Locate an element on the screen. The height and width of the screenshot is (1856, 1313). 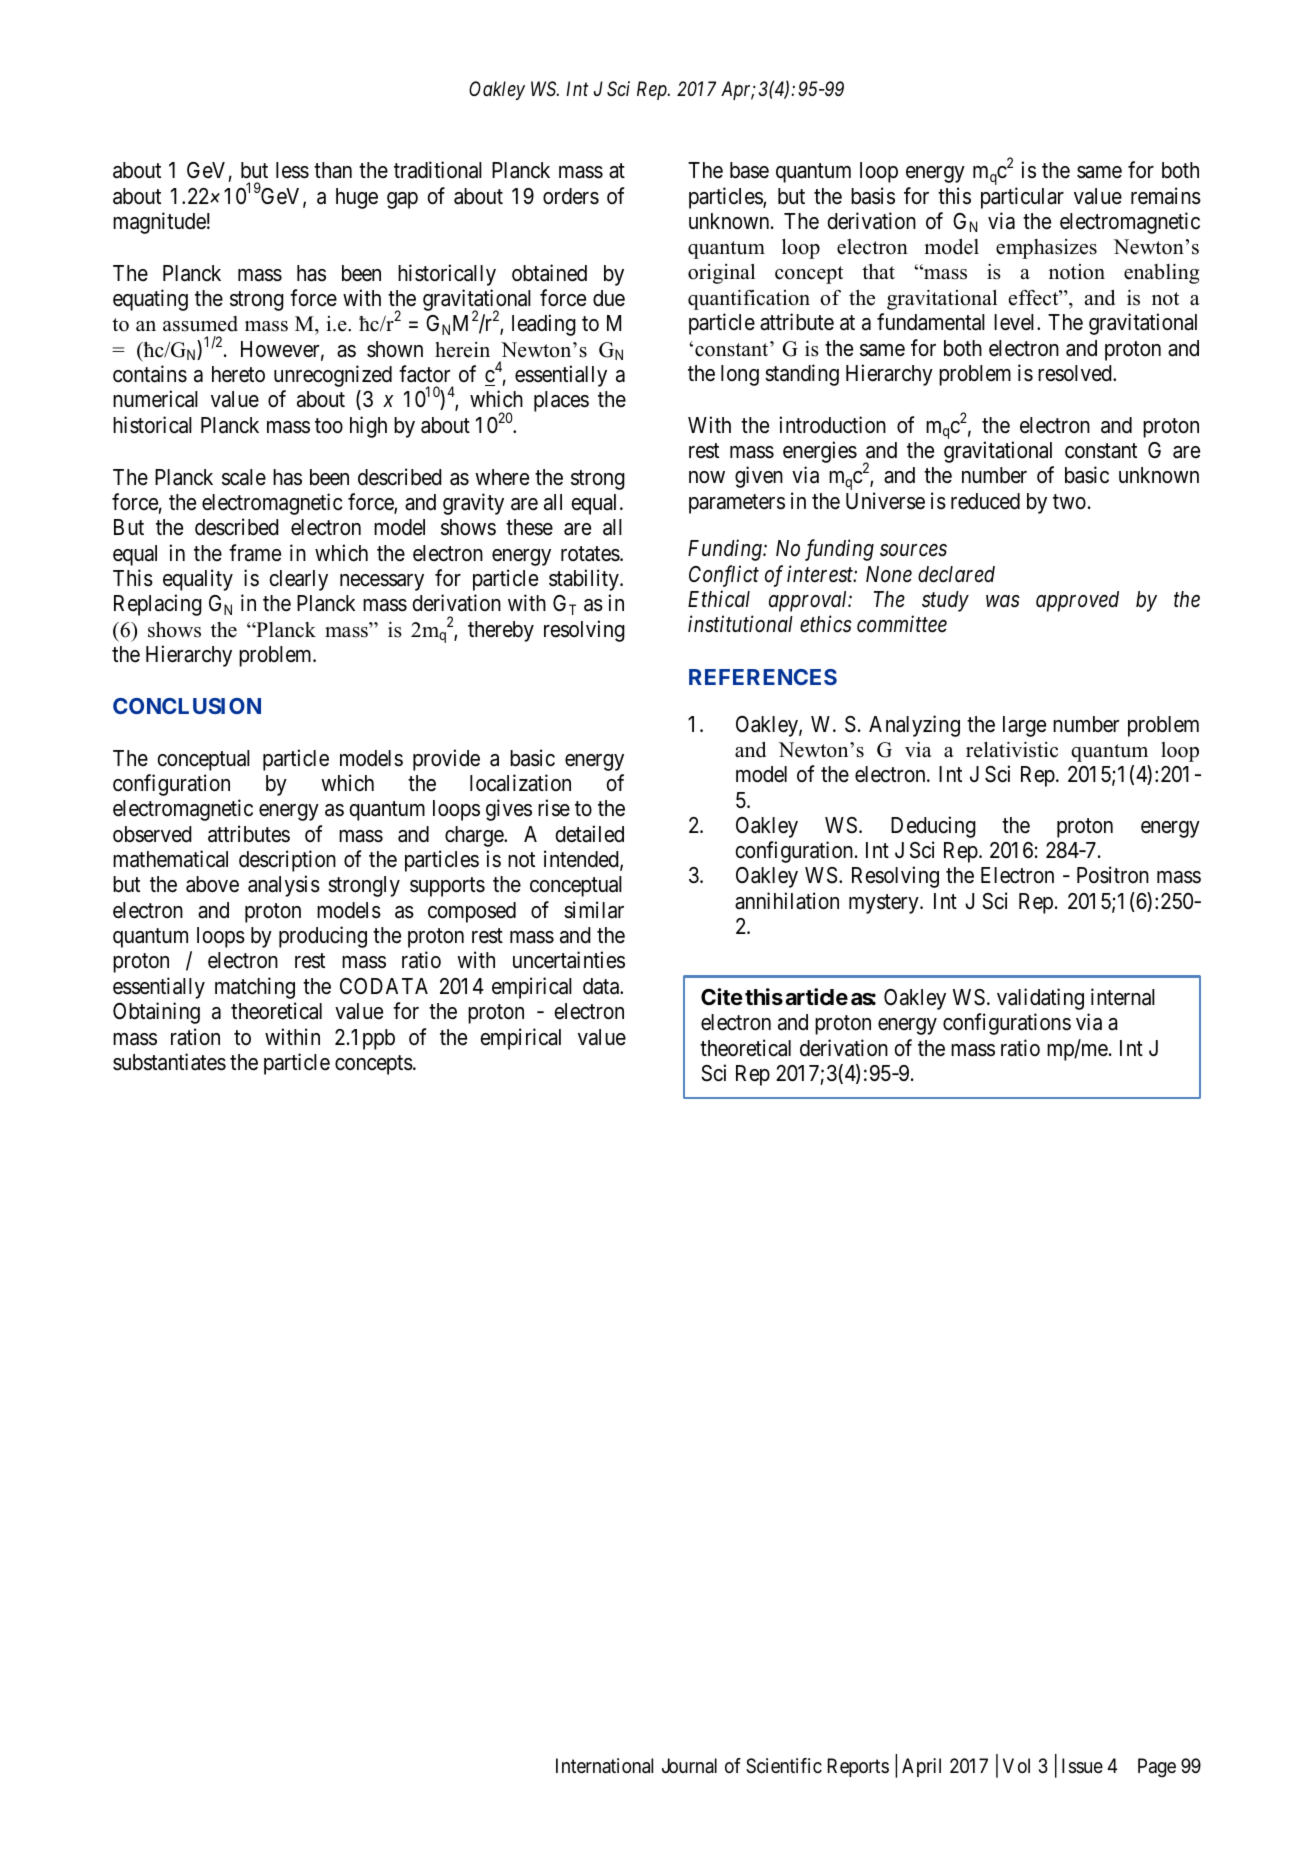
matching is located at coordinates (255, 988).
